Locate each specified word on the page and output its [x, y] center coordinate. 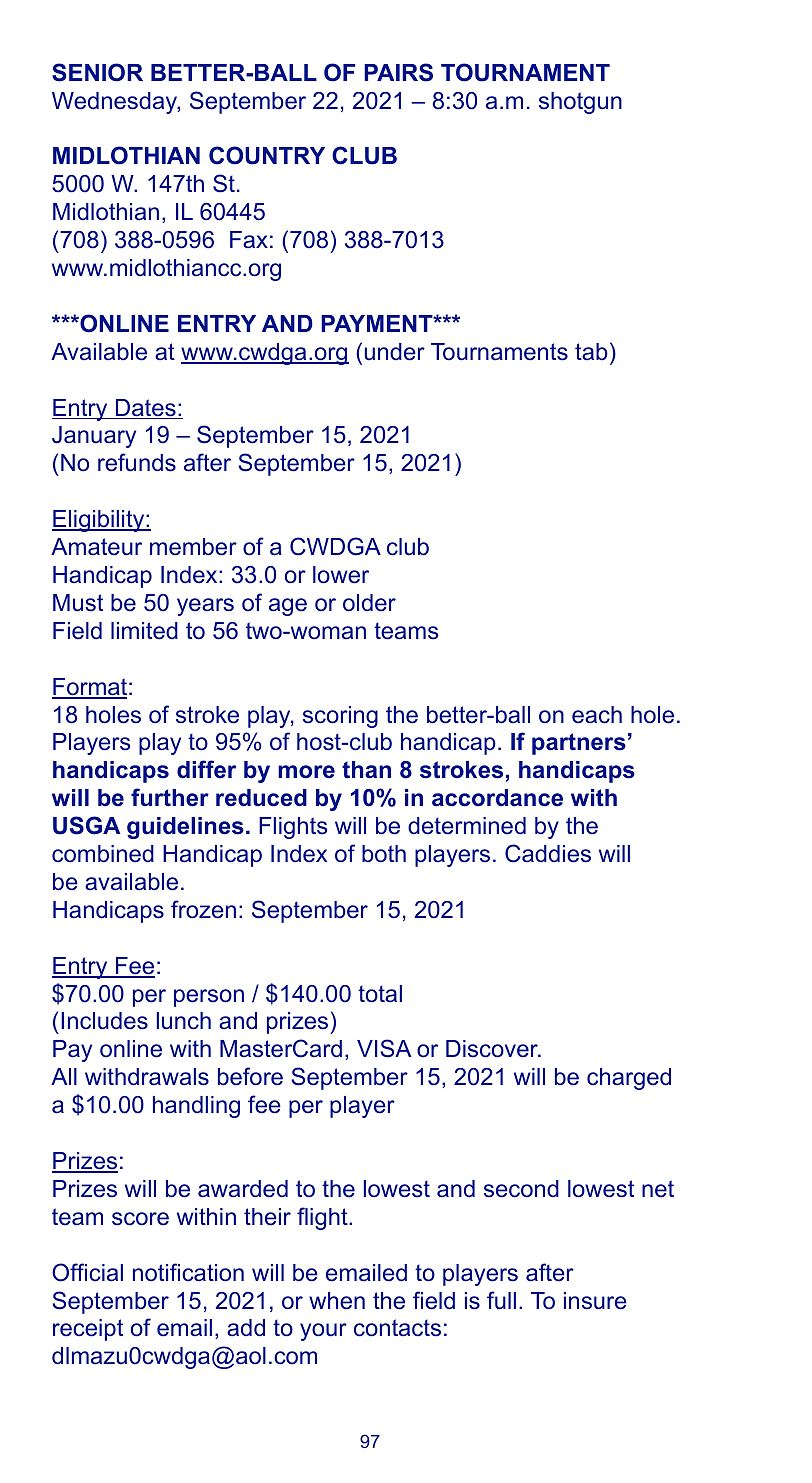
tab [591, 351]
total [380, 994]
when [337, 1301]
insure [595, 1301]
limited [144, 631]
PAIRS [398, 72]
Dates [145, 409]
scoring [340, 717]
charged [629, 1079]
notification [188, 1272]
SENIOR [97, 72]
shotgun [580, 103]
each [597, 715]
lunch [184, 1021]
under [395, 352]
